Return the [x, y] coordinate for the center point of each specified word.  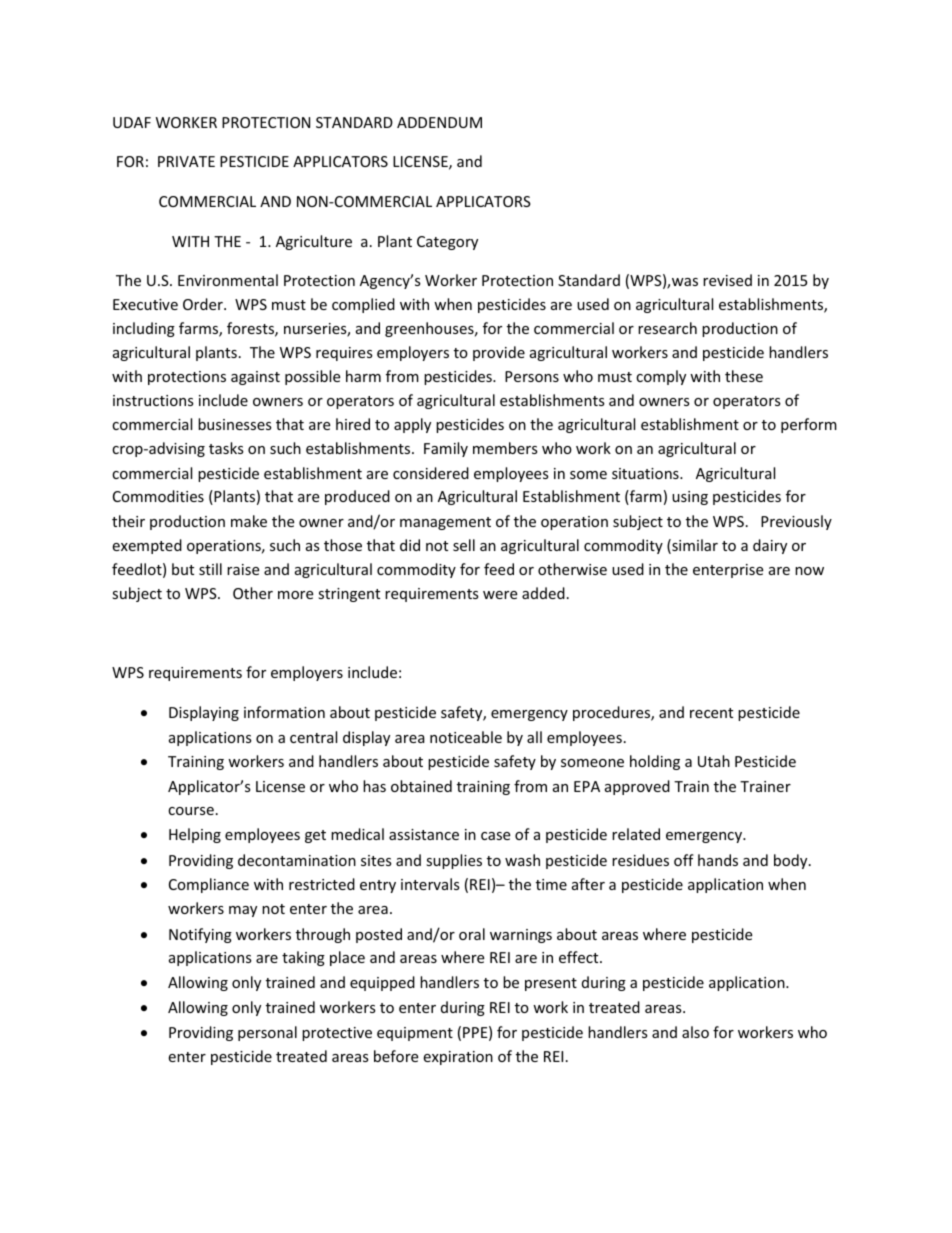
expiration [458, 1058]
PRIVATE [186, 161]
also [695, 1032]
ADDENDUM [439, 122]
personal [267, 1033]
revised [727, 280]
